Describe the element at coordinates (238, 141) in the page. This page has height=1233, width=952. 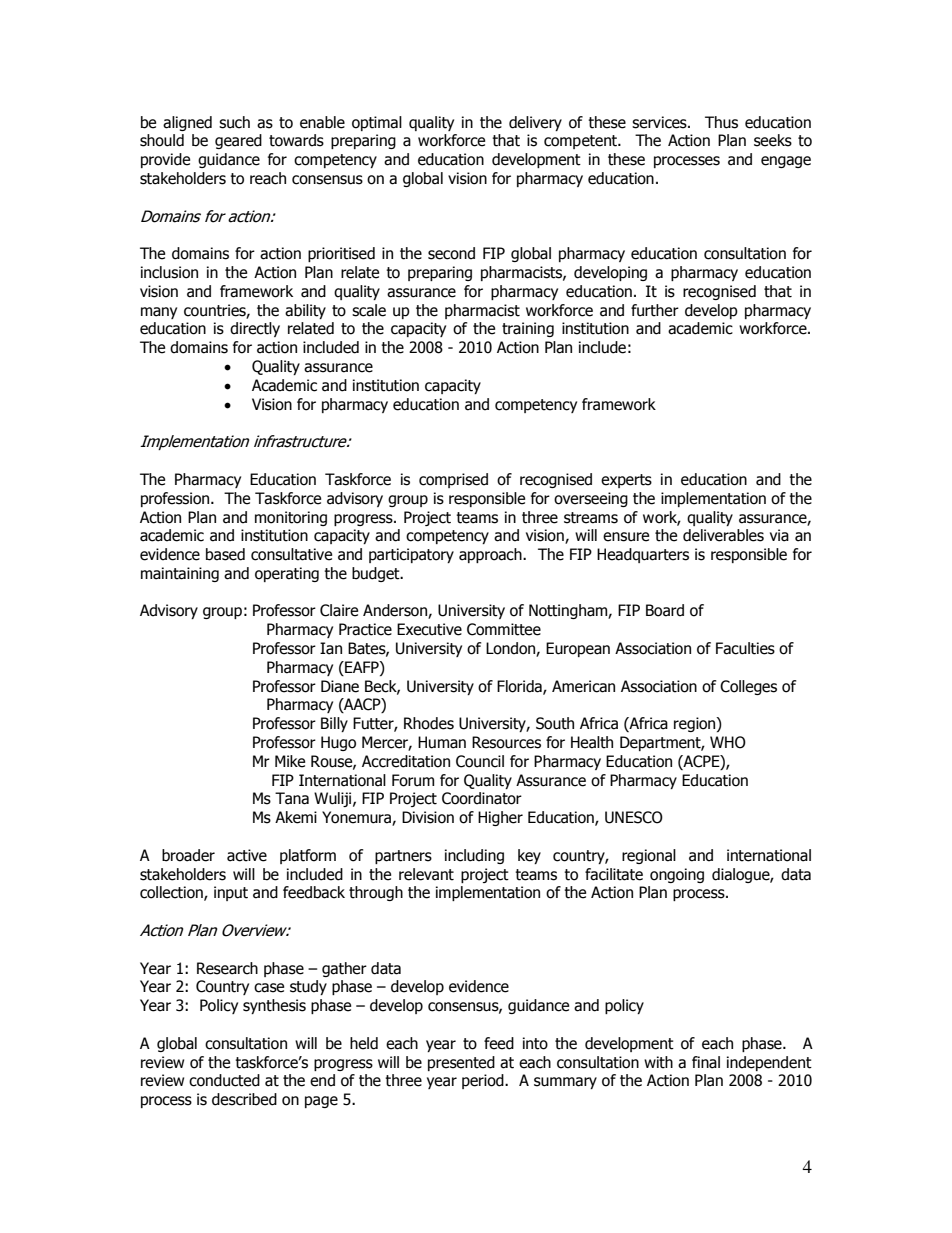
I see `geared` at that location.
